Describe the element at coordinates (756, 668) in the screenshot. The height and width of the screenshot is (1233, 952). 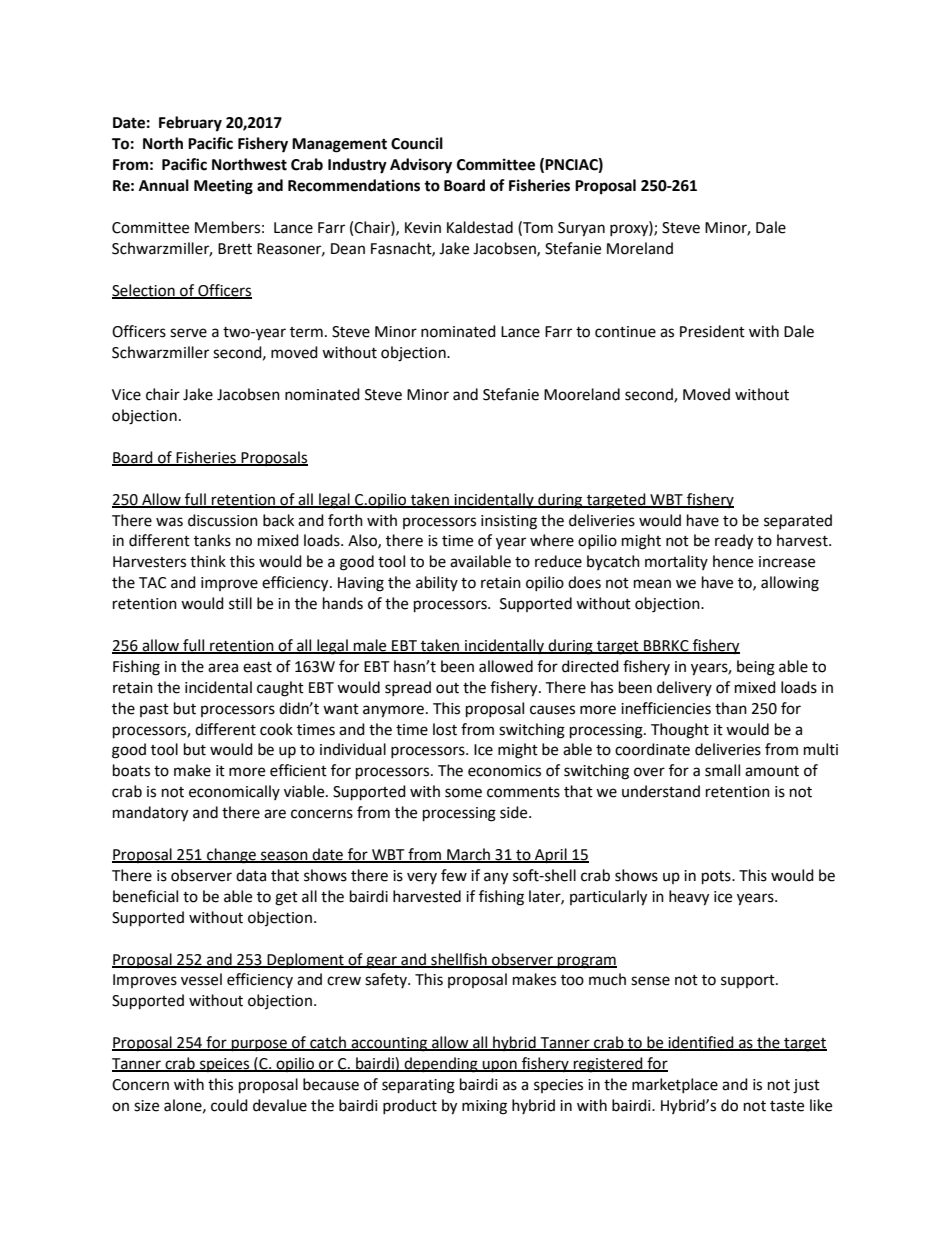
I see `being` at that location.
